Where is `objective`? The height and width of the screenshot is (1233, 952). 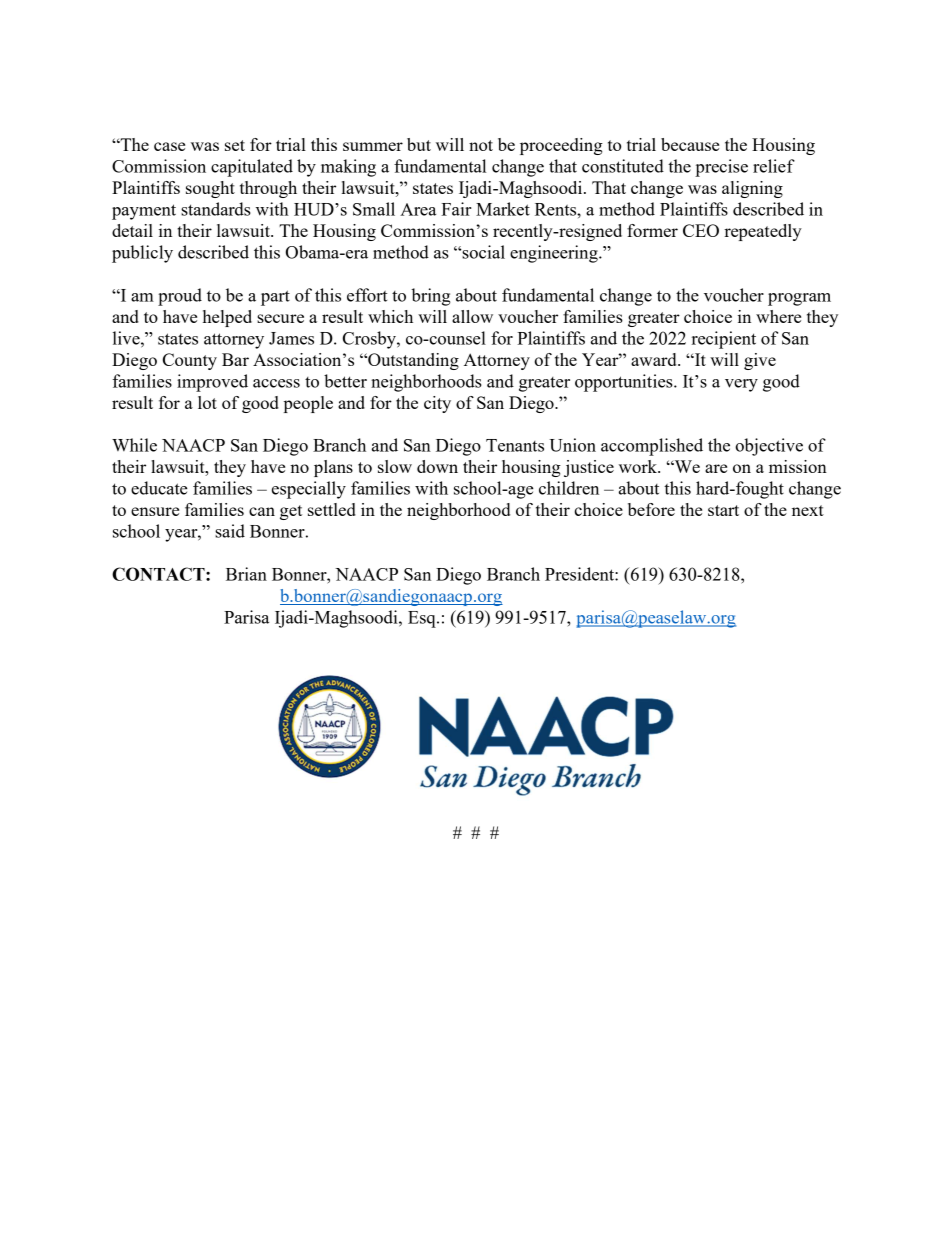 objective is located at coordinates (769, 447).
